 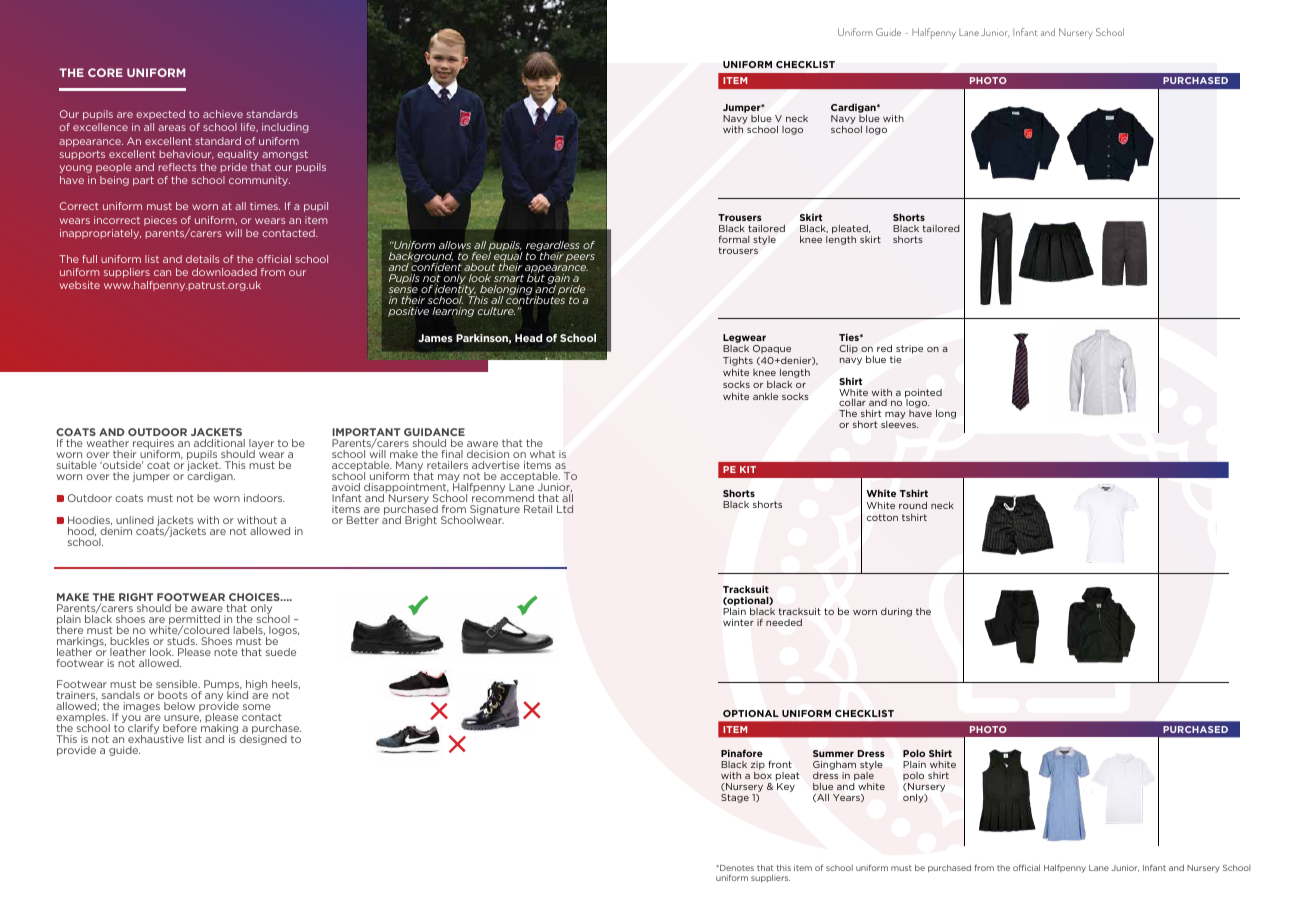 I want to click on denim, so click(x=116, y=531).
